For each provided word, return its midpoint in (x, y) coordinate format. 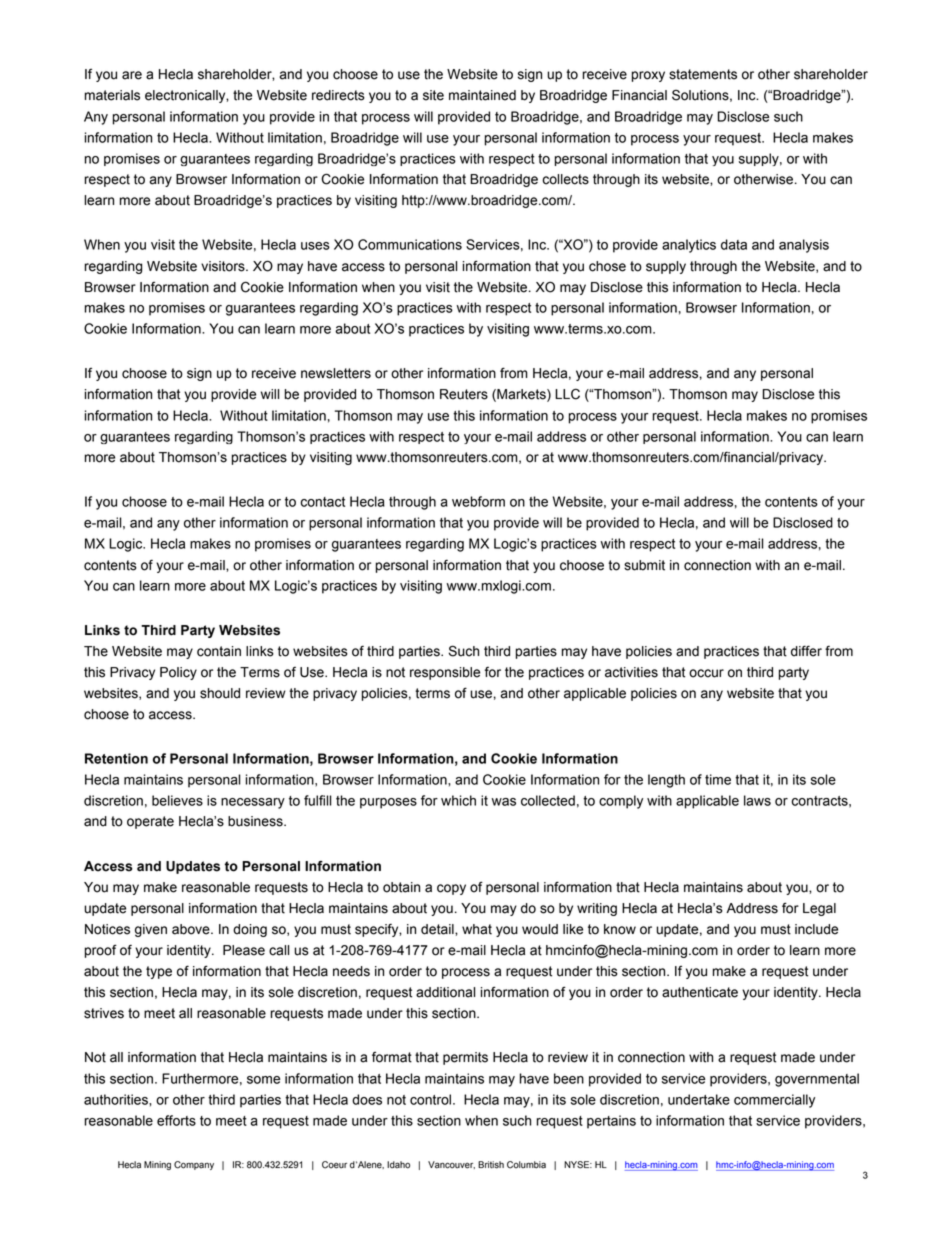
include (816, 929)
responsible (445, 673)
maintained (482, 95)
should (220, 693)
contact (322, 502)
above (192, 929)
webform (478, 501)
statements (703, 74)
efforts (176, 1120)
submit (644, 565)
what (477, 929)
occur (706, 673)
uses (315, 246)
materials (112, 95)
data (734, 244)
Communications (410, 244)
